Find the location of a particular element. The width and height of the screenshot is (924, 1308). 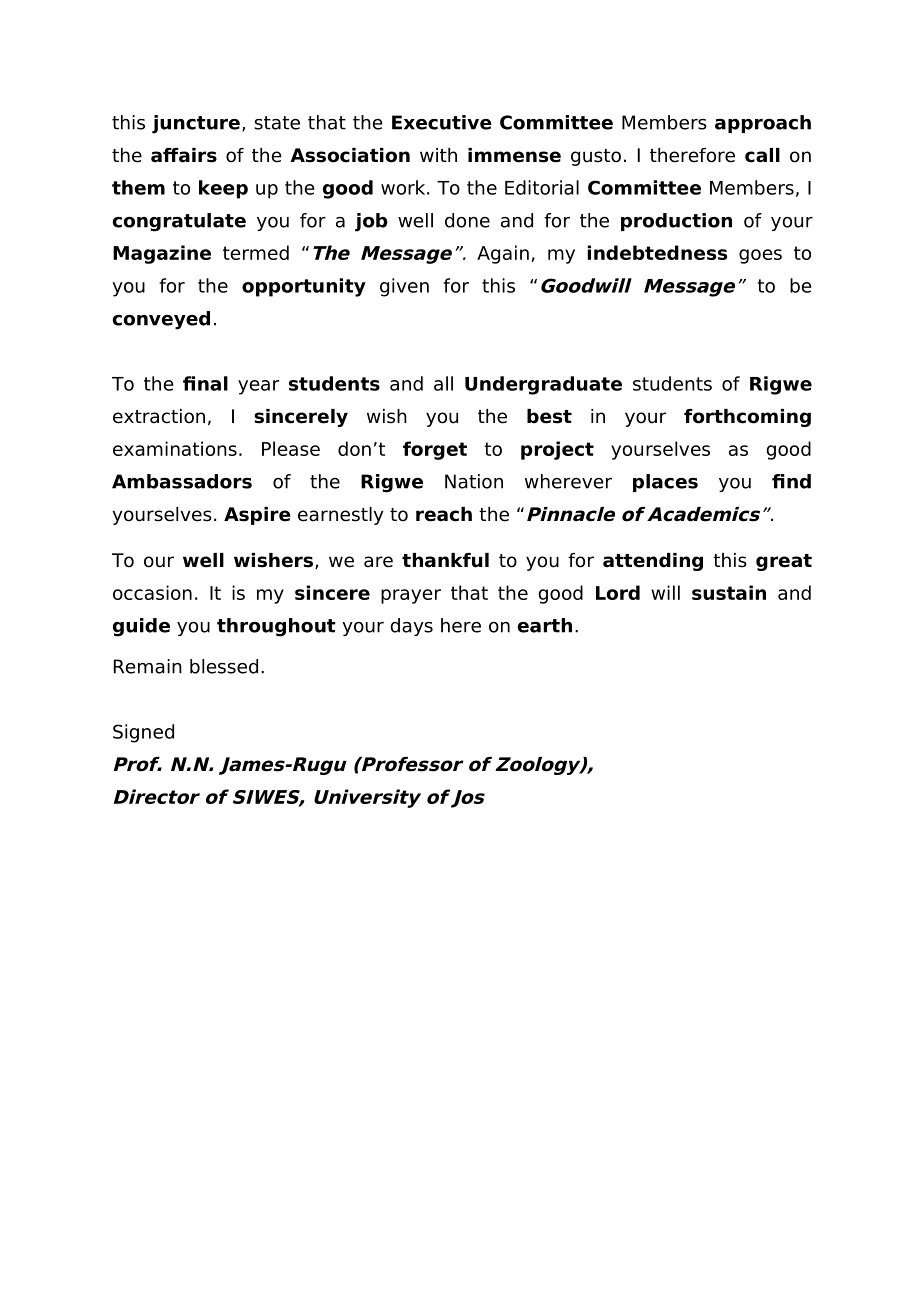

extraction is located at coordinates (159, 416).
